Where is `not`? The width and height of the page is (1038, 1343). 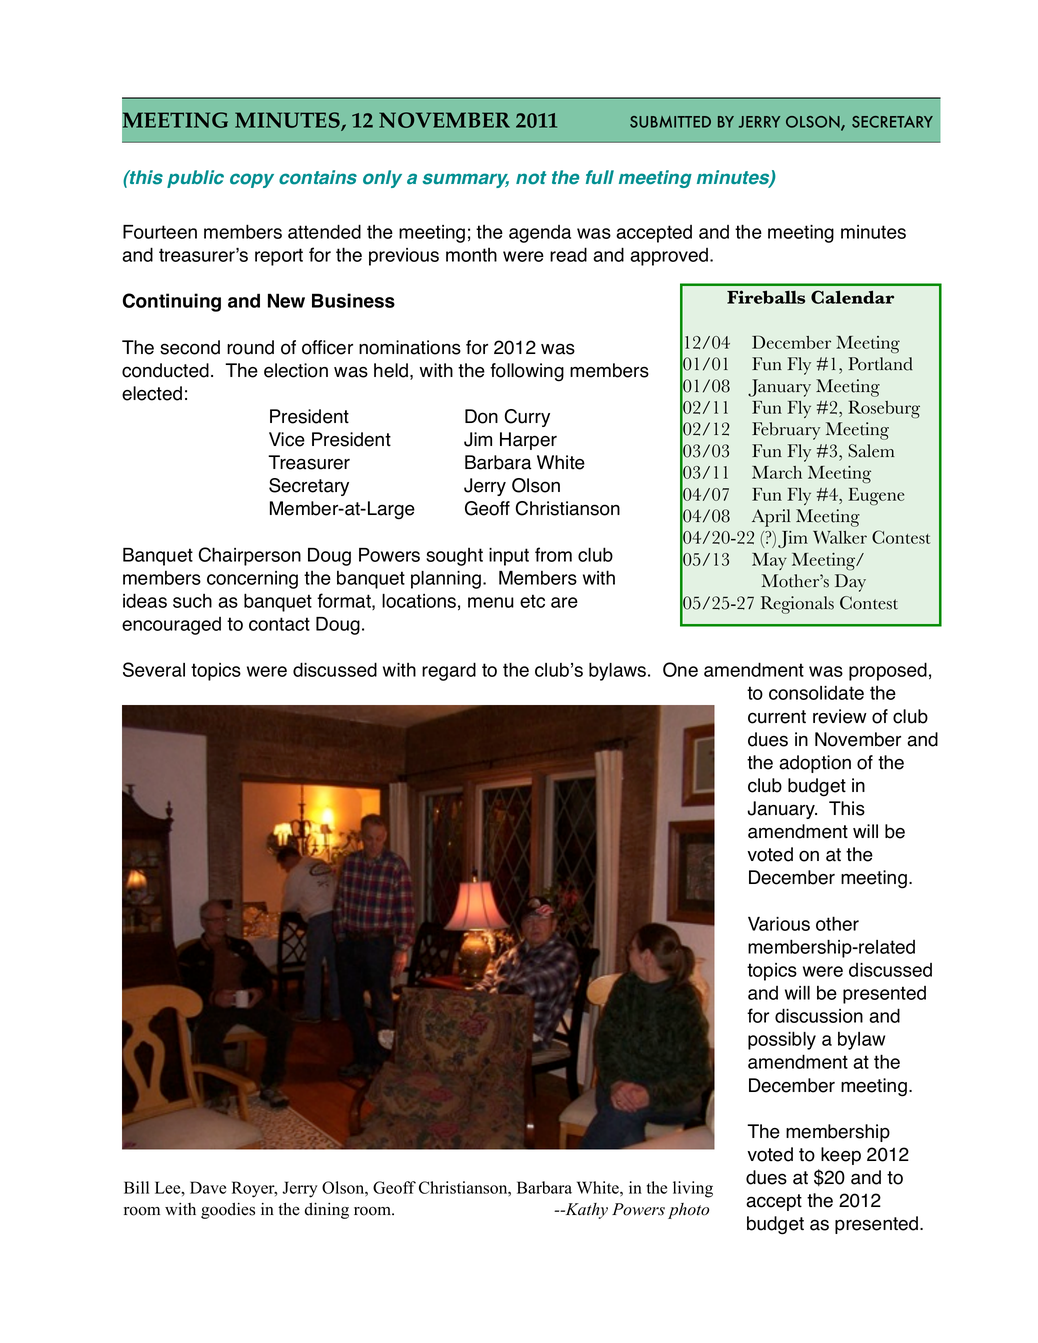 not is located at coordinates (531, 178).
